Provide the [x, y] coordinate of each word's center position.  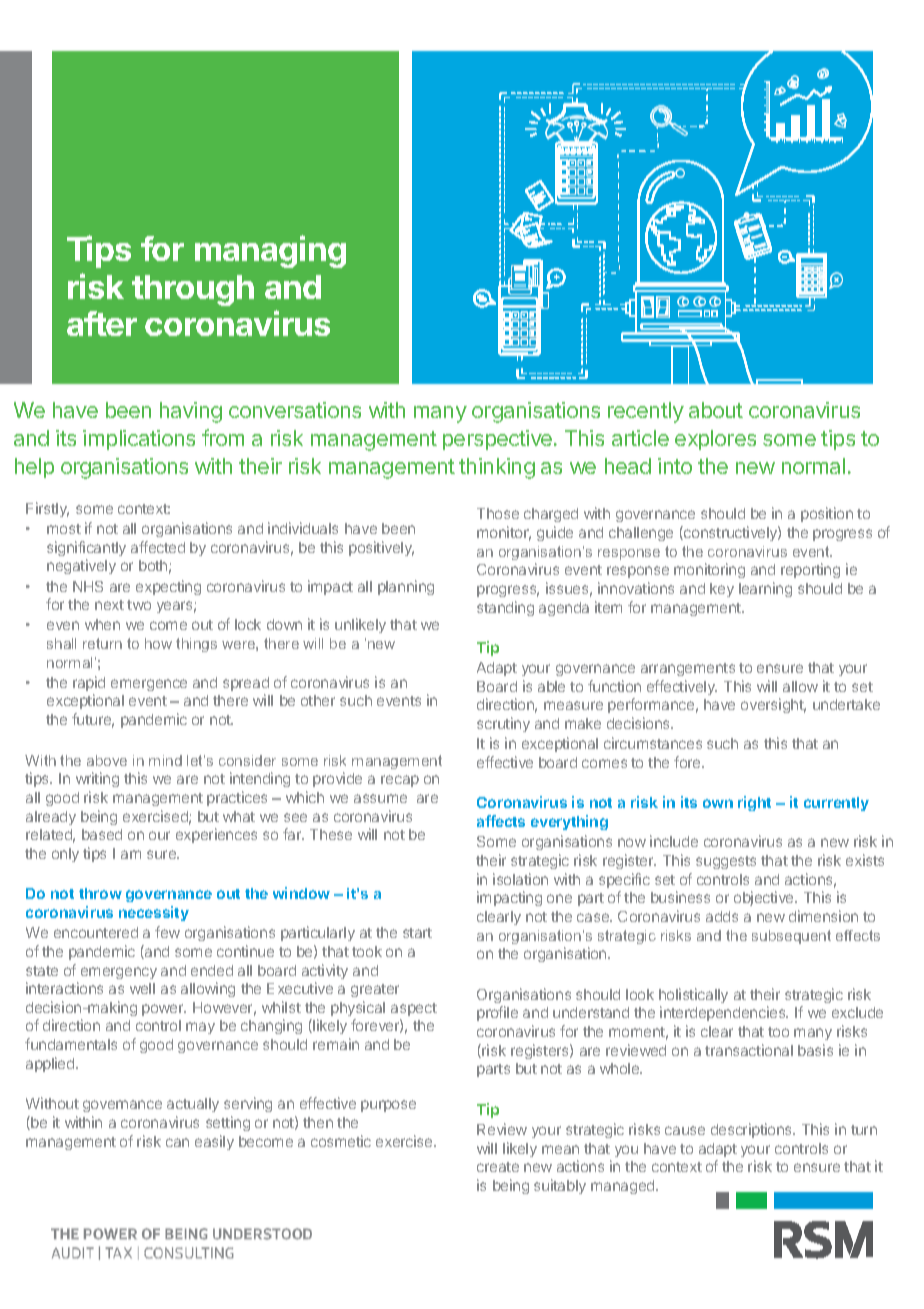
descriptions [753, 1130]
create [498, 1167]
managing [270, 251]
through [193, 290]
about [716, 410]
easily [214, 1142]
